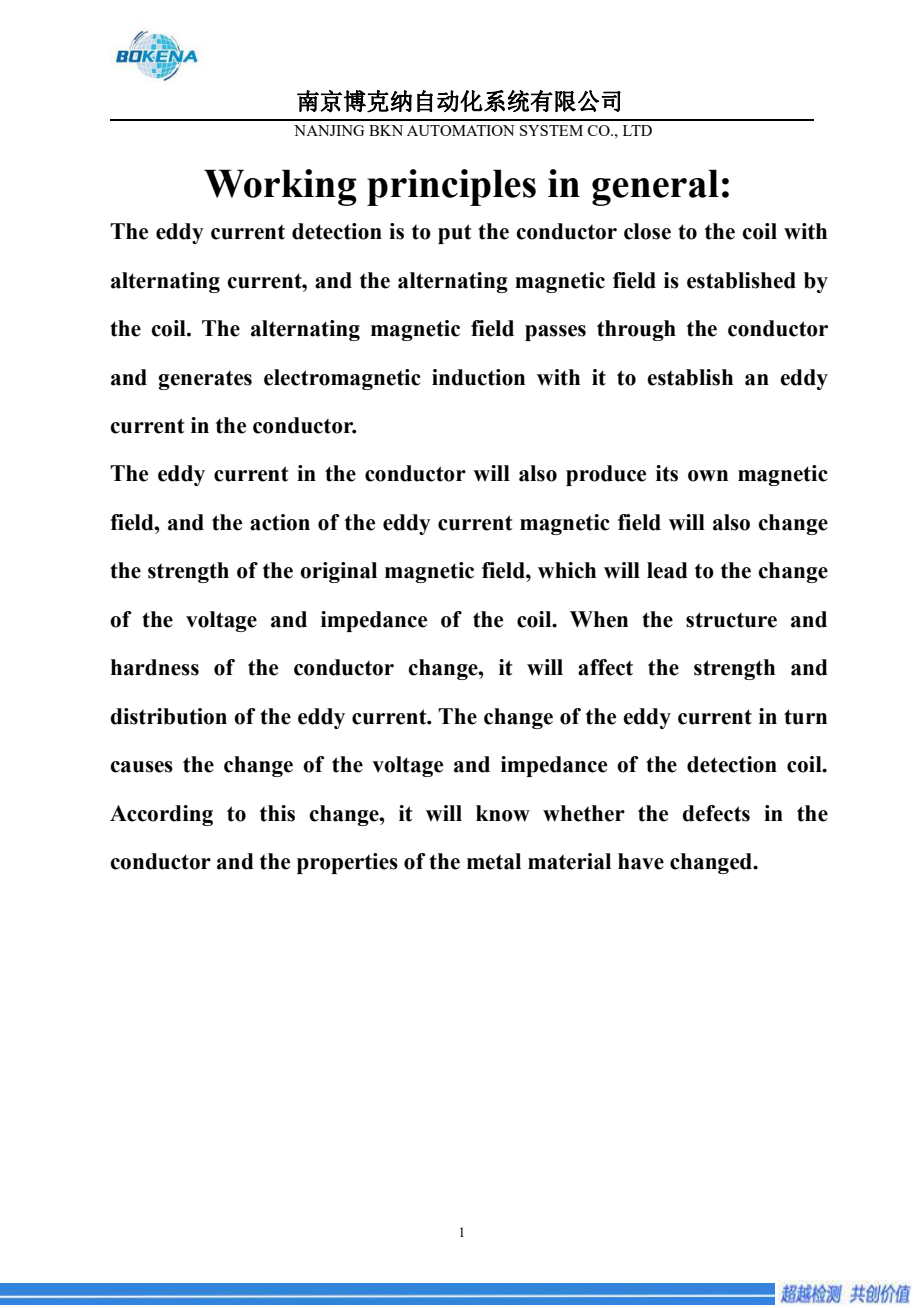 This screenshot has height=1308, width=924. What do you see at coordinates (567, 570) in the screenshot?
I see `which` at bounding box center [567, 570].
